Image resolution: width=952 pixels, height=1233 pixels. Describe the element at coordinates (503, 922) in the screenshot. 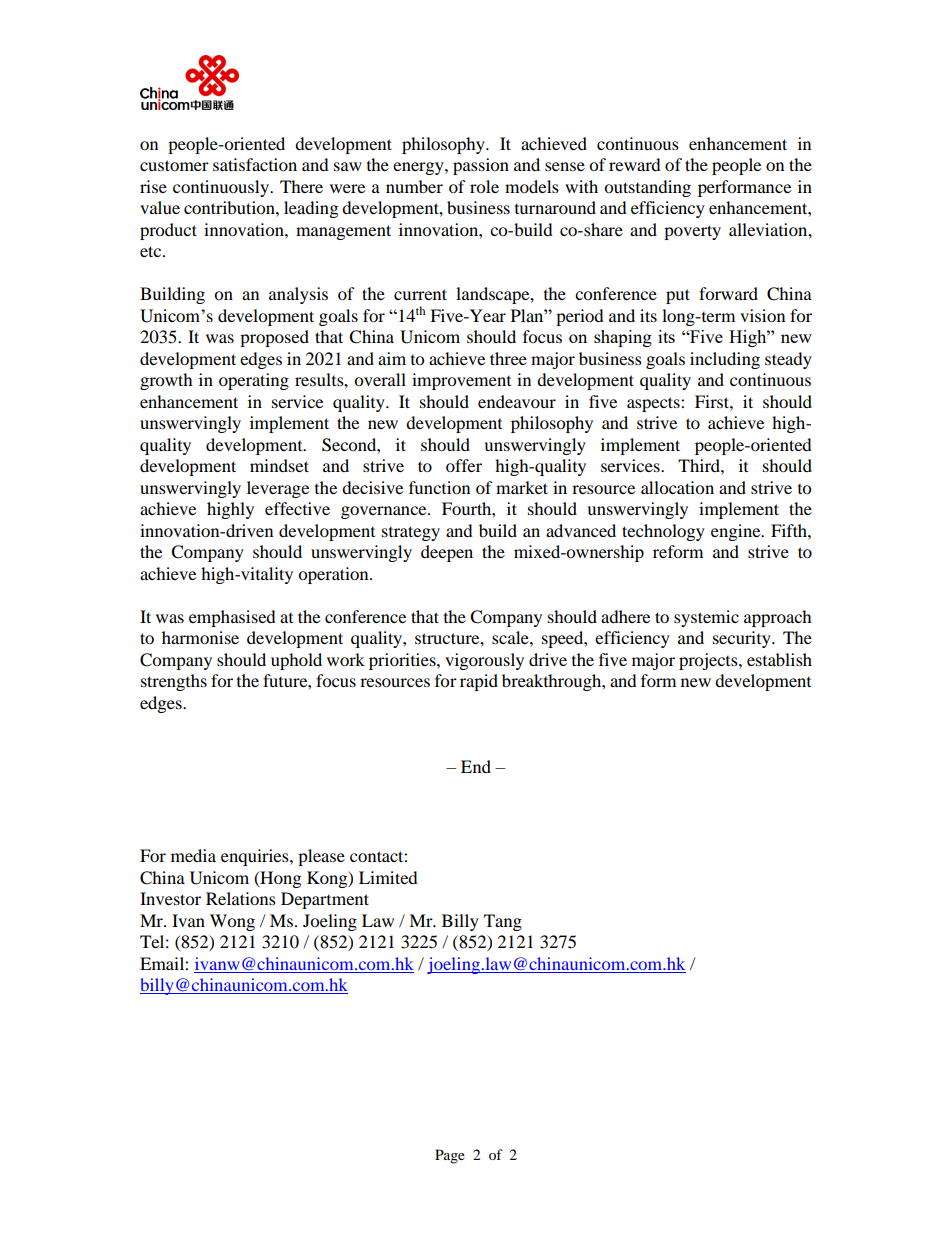

I see `Tang` at that location.
